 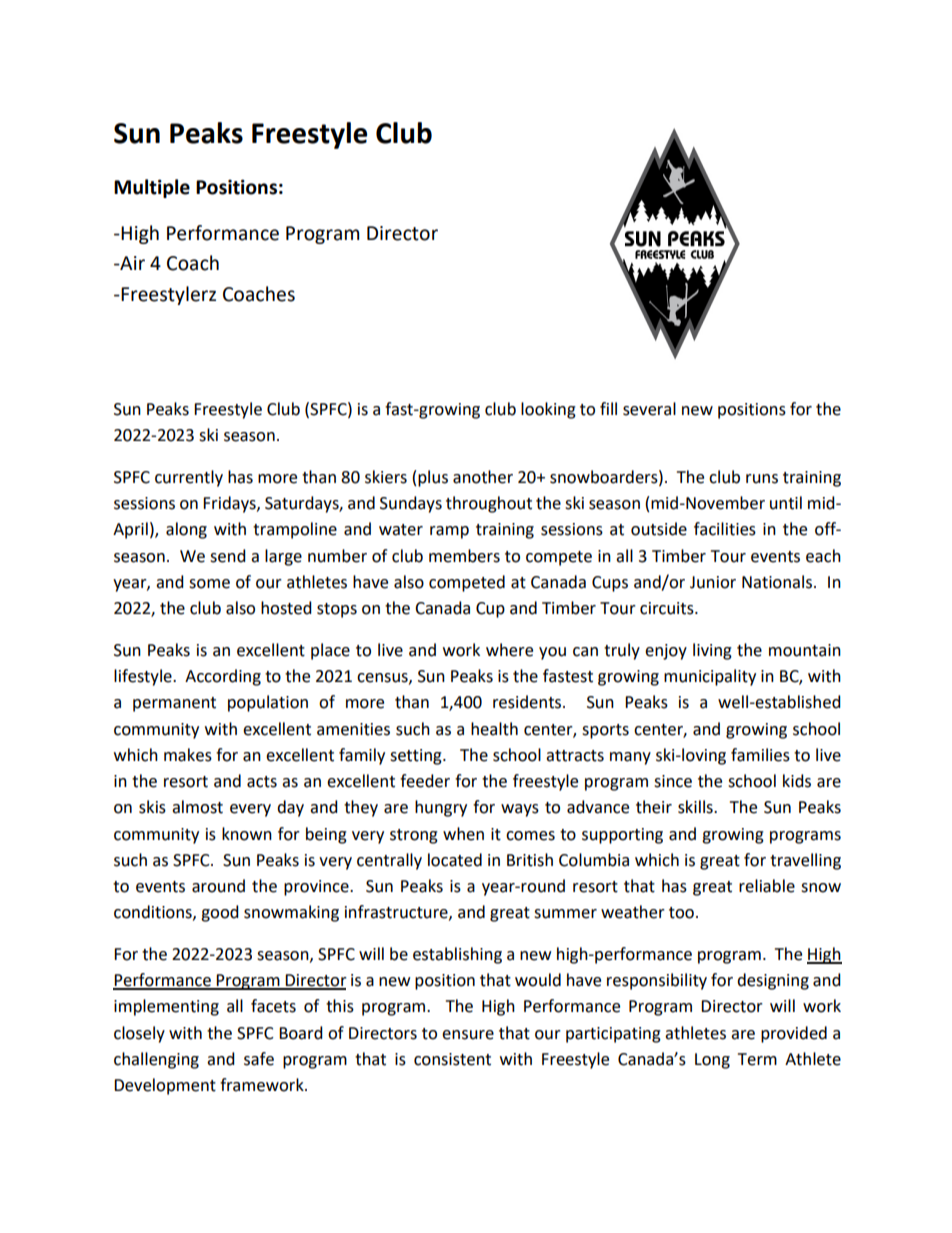 What do you see at coordinates (223, 677) in the screenshot?
I see `According` at bounding box center [223, 677].
